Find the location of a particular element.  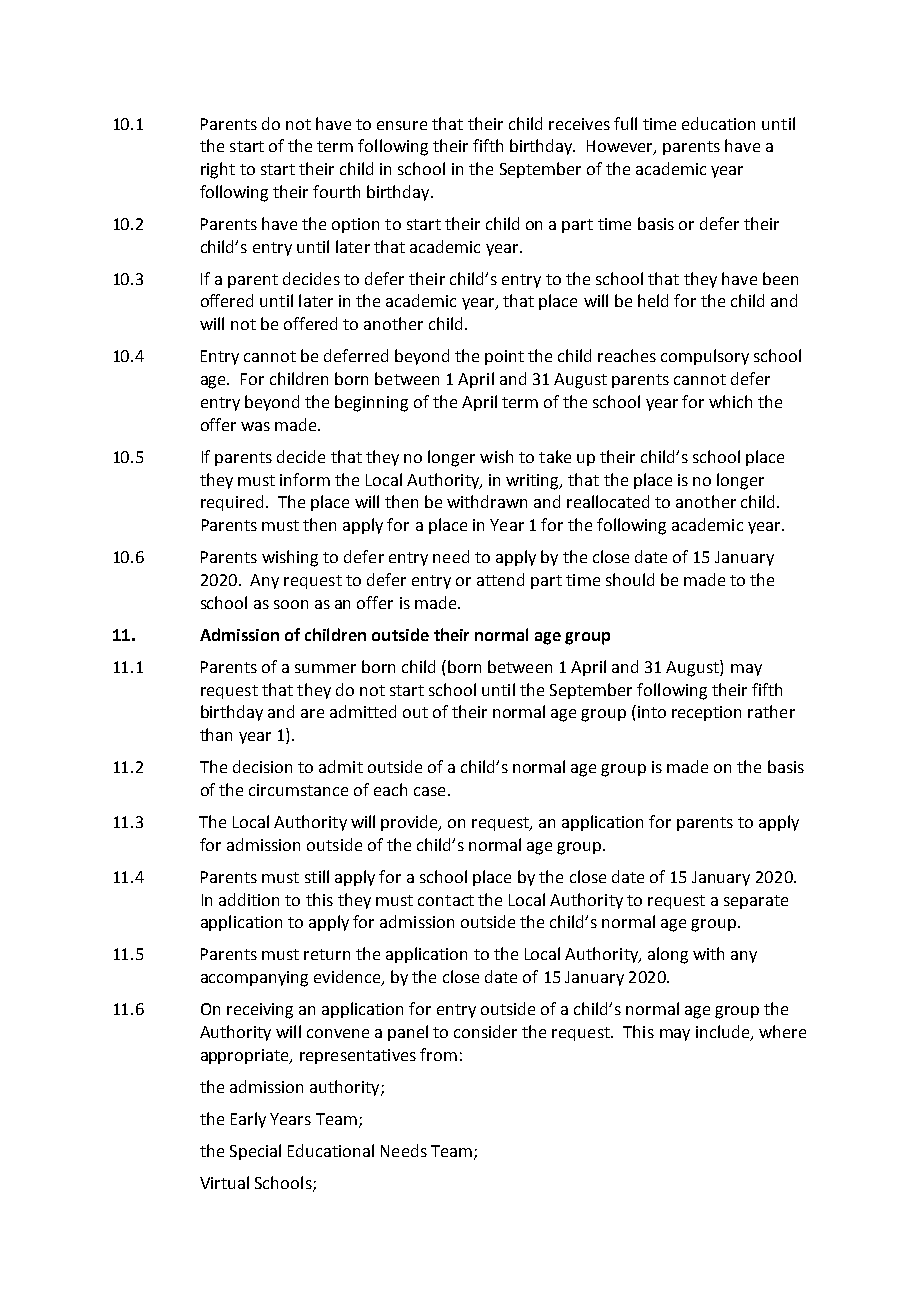

fourth is located at coordinates (336, 191).
